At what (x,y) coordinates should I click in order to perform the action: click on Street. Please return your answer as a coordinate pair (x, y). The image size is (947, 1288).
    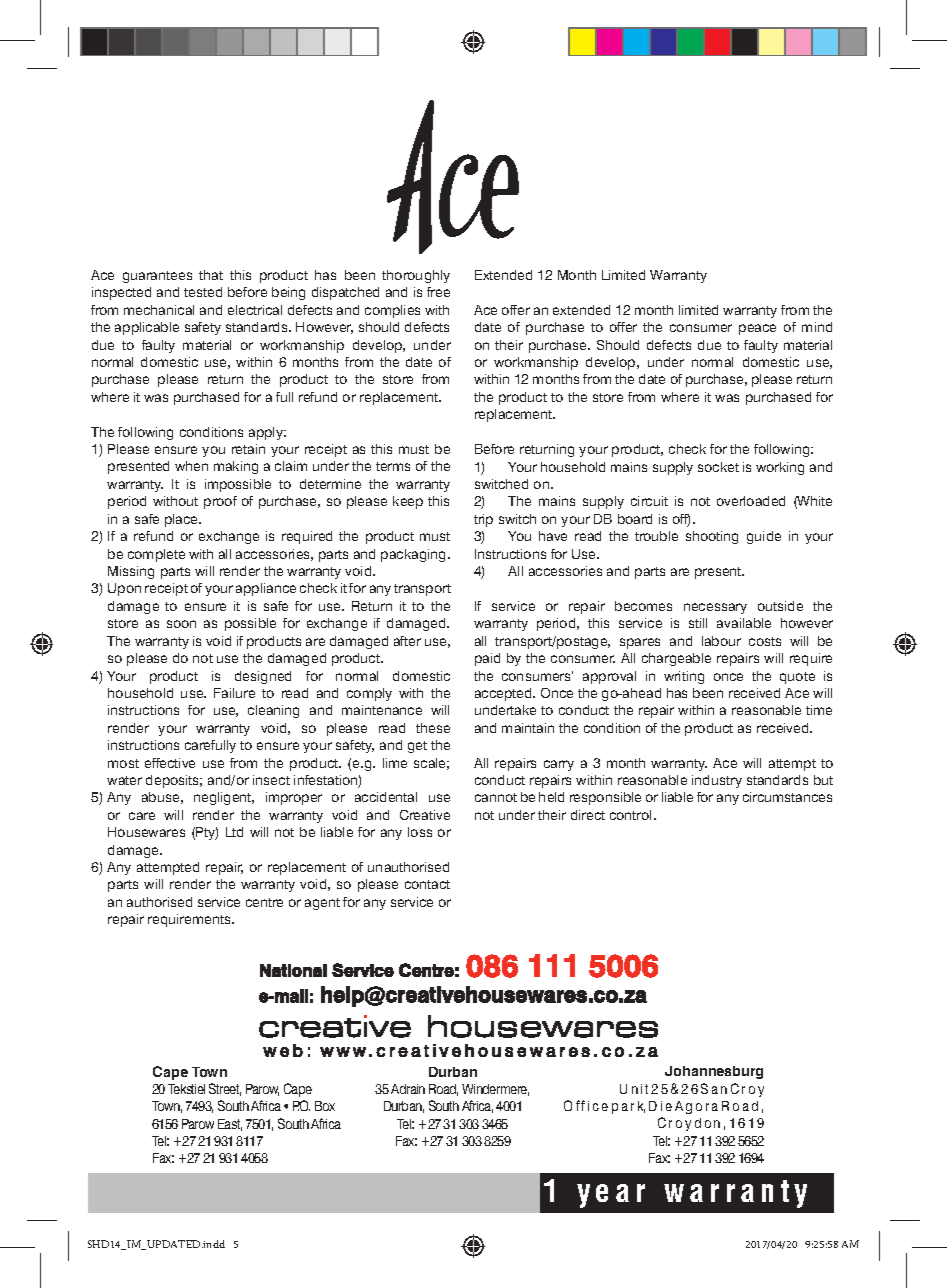
    Looking at the image, I should click on (225, 1089).
